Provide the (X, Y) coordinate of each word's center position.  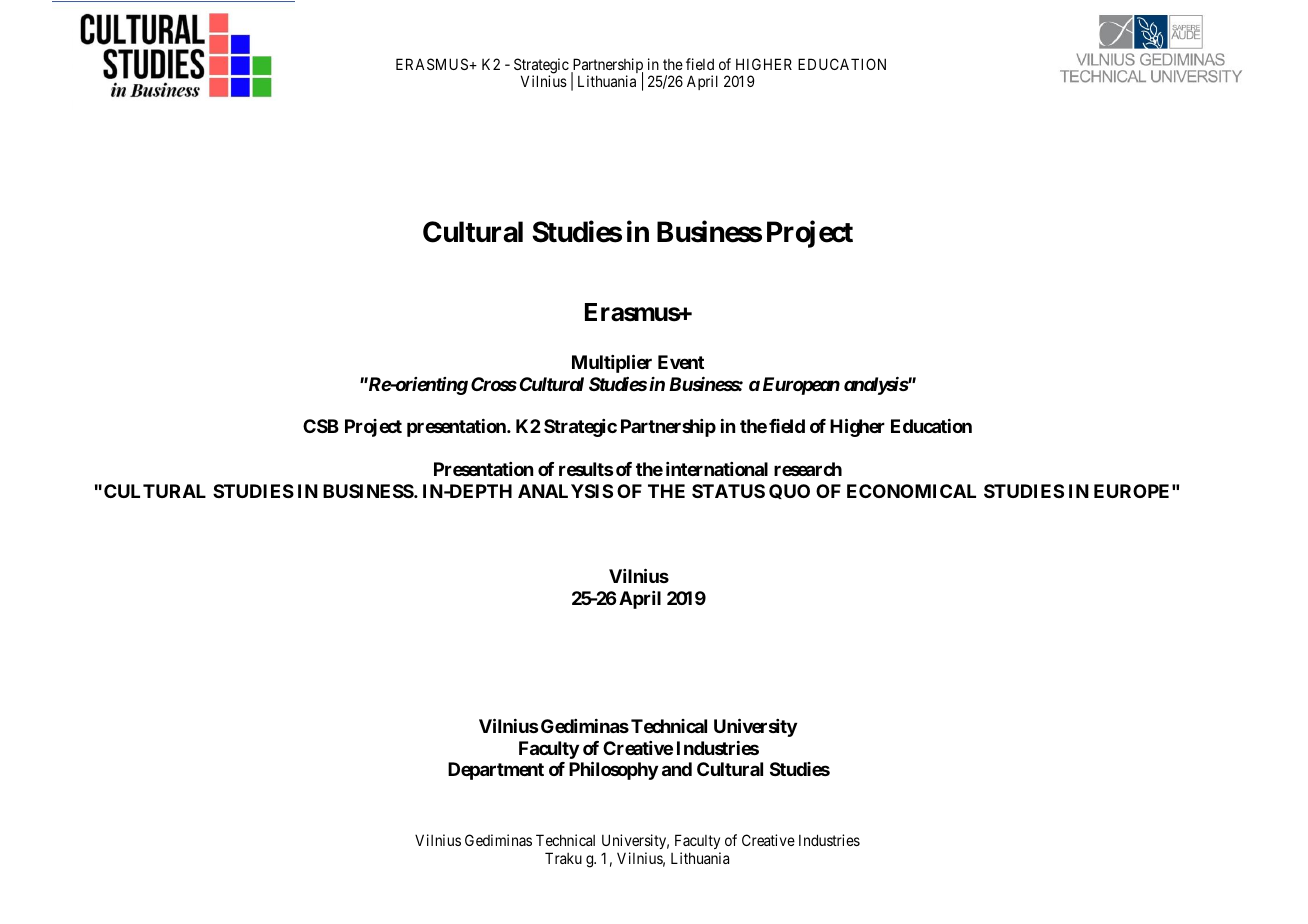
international (717, 469)
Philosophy (613, 770)
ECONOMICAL (911, 491)
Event (681, 362)
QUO (789, 491)
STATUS (728, 491)
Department (496, 771)
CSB (321, 426)
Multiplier (612, 363)
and (677, 769)
